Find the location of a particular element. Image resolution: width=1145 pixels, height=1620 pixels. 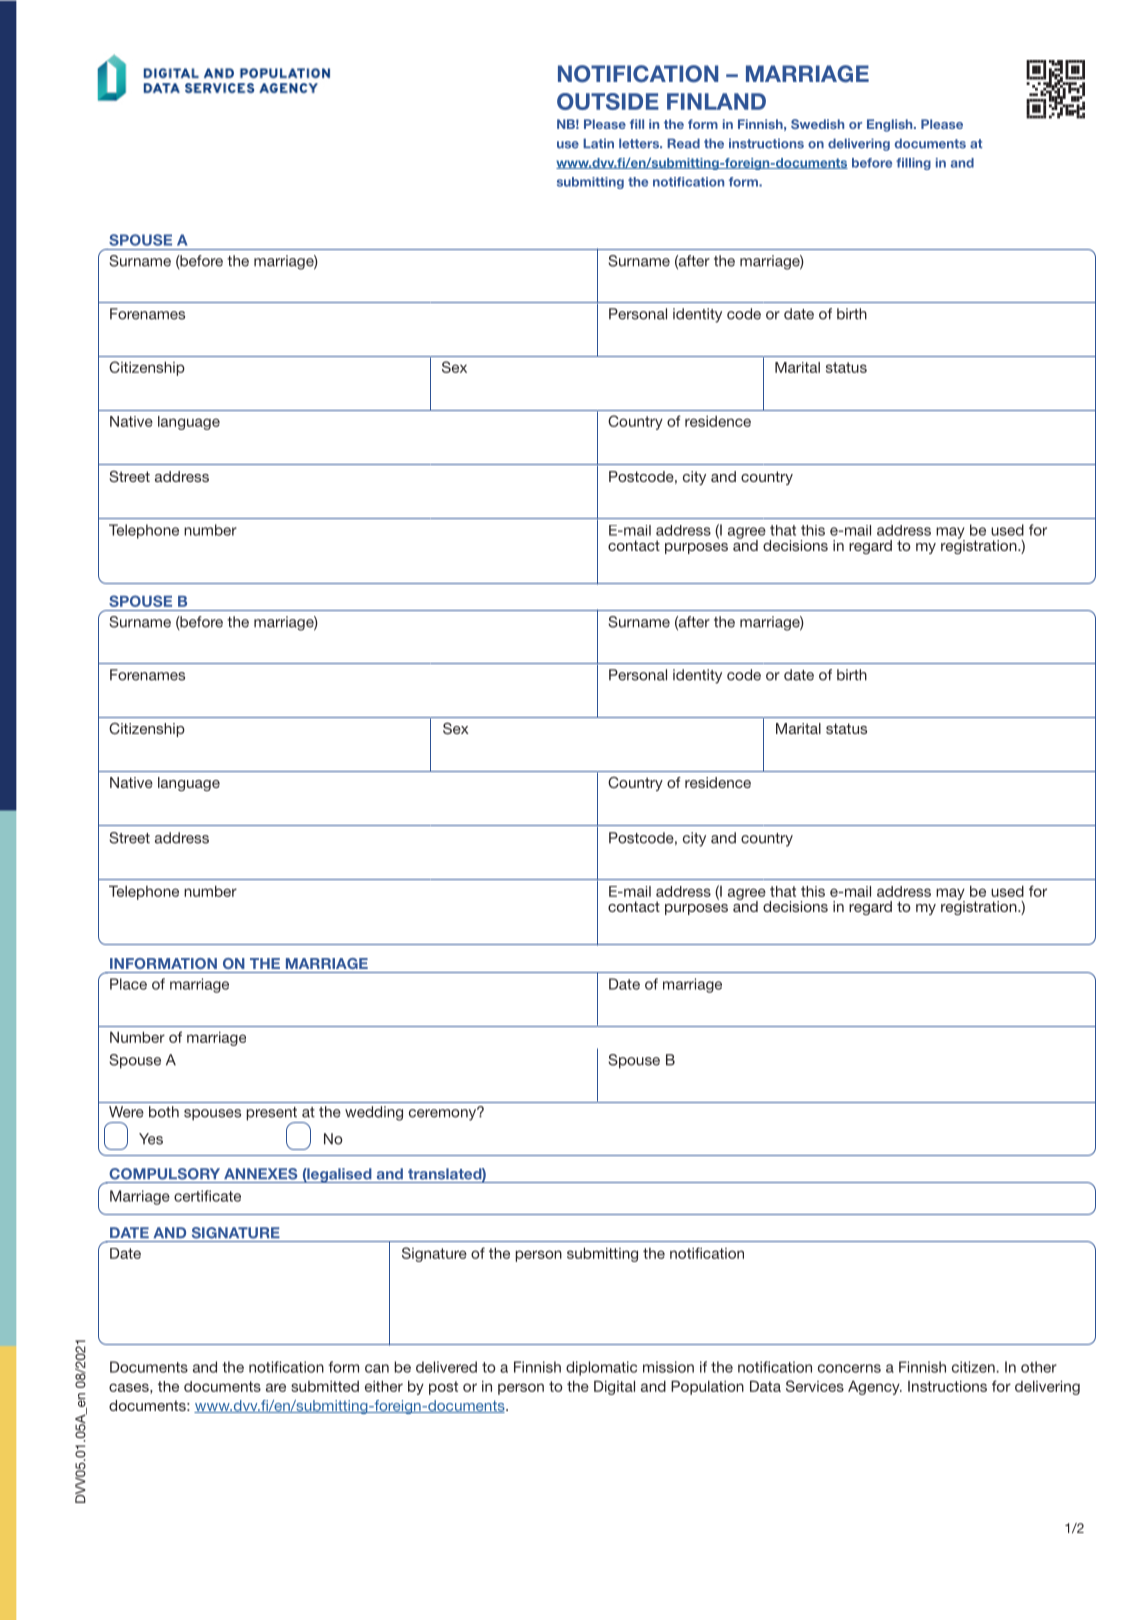

Agency is located at coordinates (875, 1387).
